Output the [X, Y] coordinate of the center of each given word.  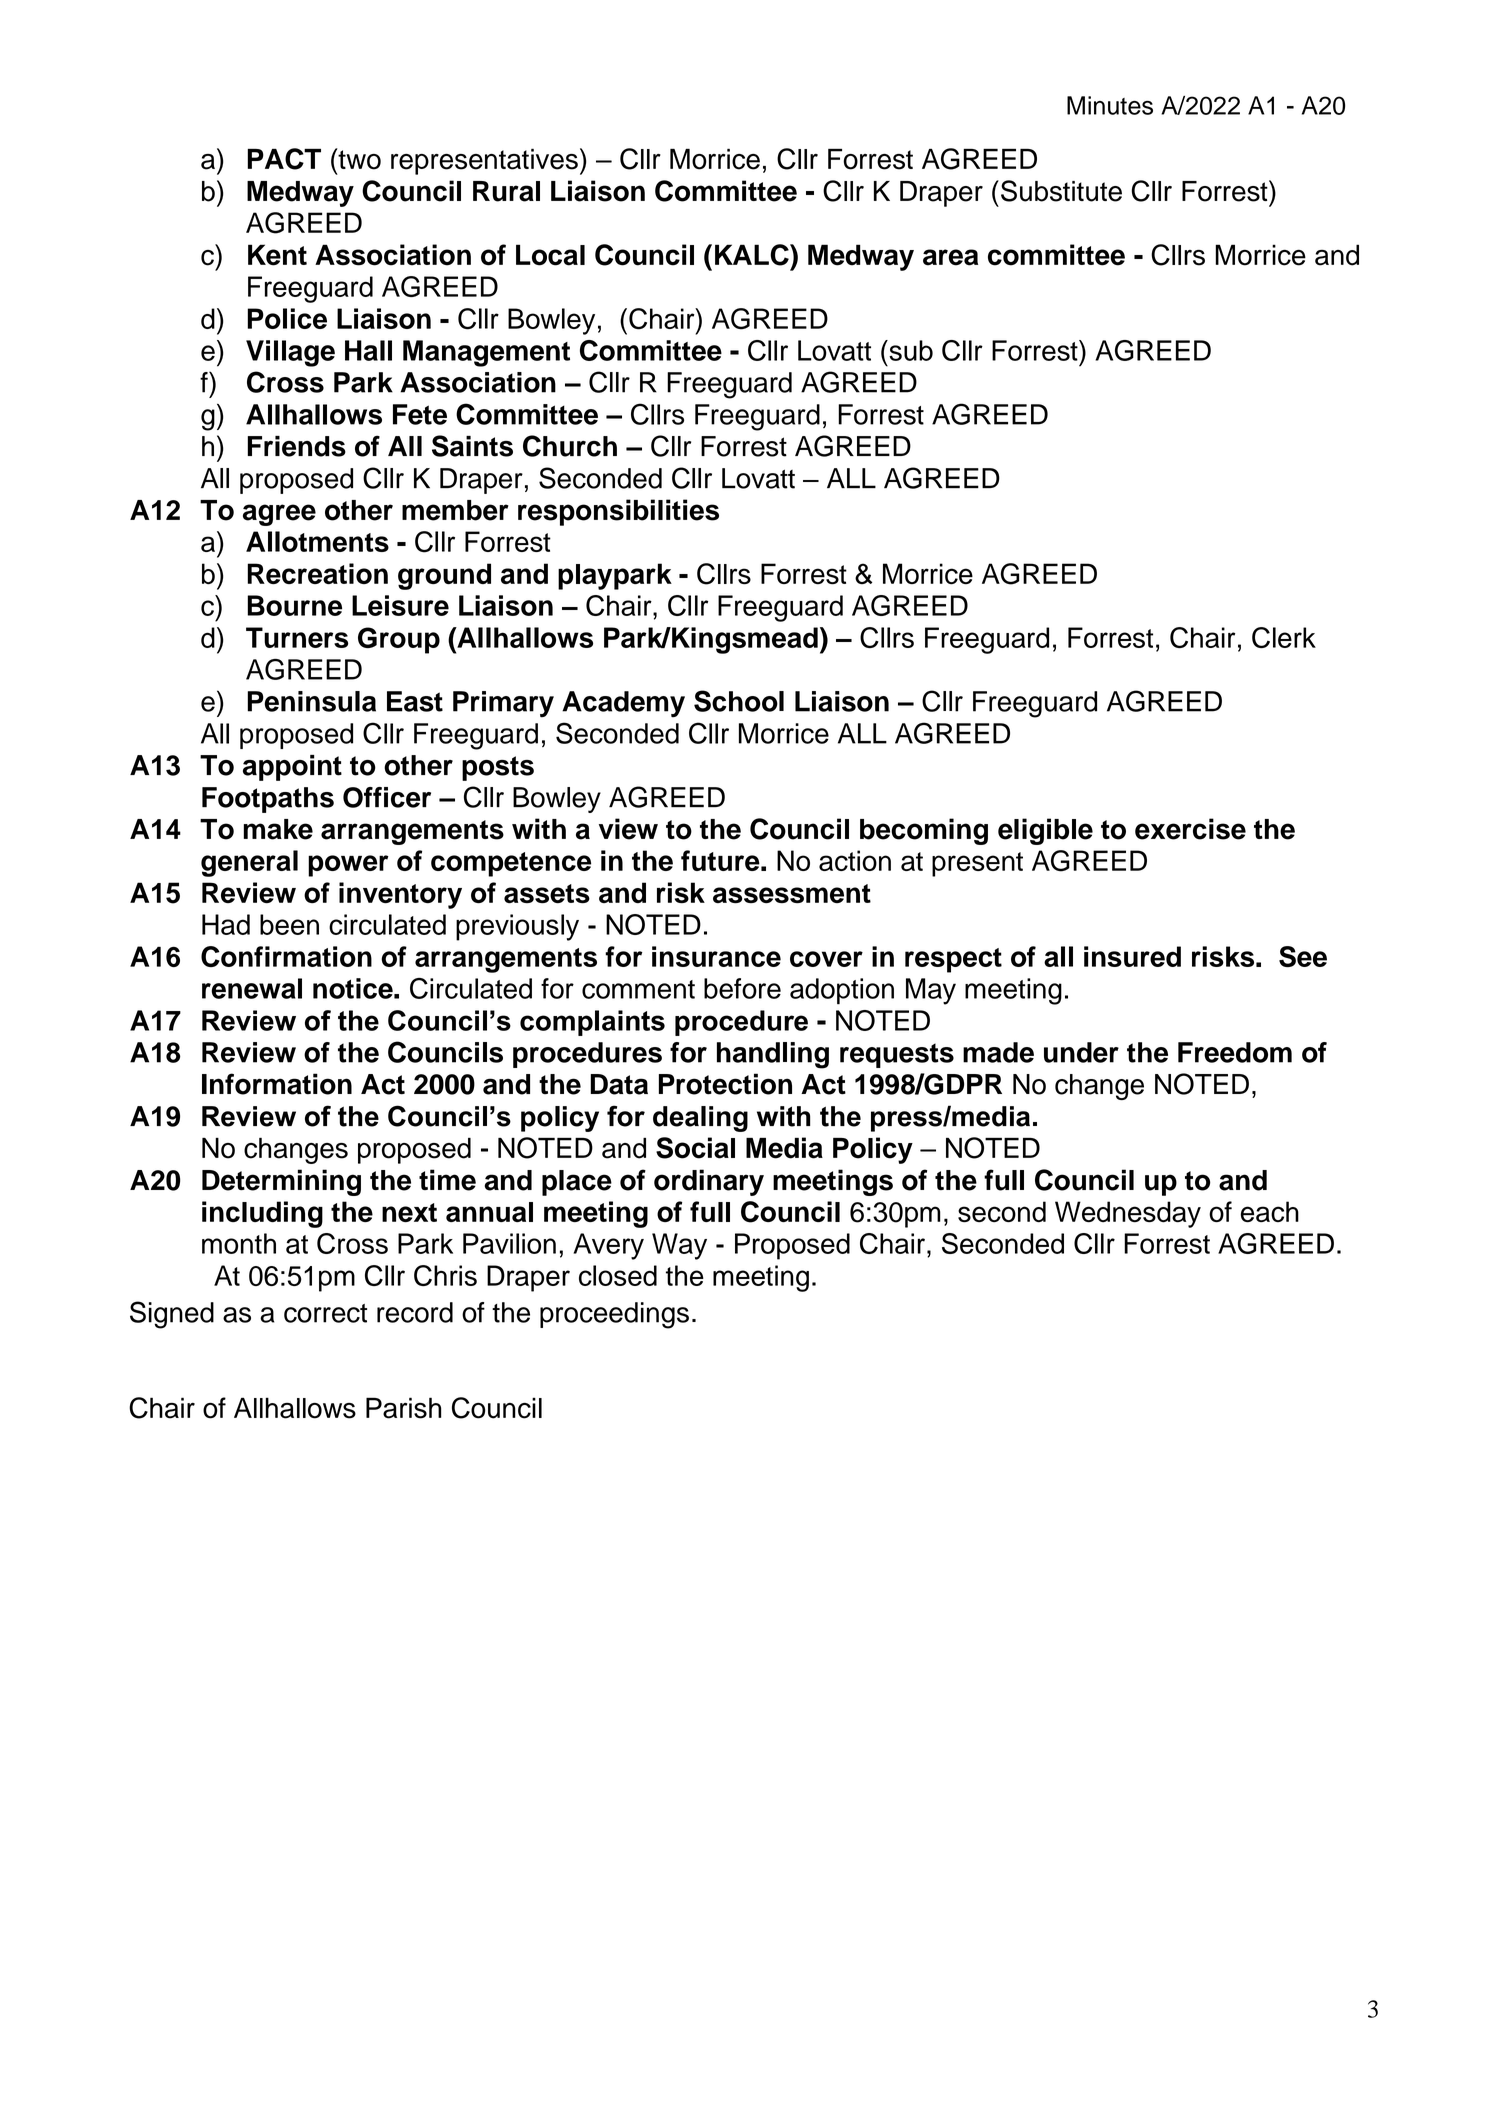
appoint [292, 768]
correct [325, 1313]
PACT [284, 159]
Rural [506, 191]
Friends [296, 446]
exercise [1190, 829]
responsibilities [618, 512]
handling [773, 1055]
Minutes [1110, 105]
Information [277, 1084]
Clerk [1284, 637]
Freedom [1235, 1052]
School [739, 701]
